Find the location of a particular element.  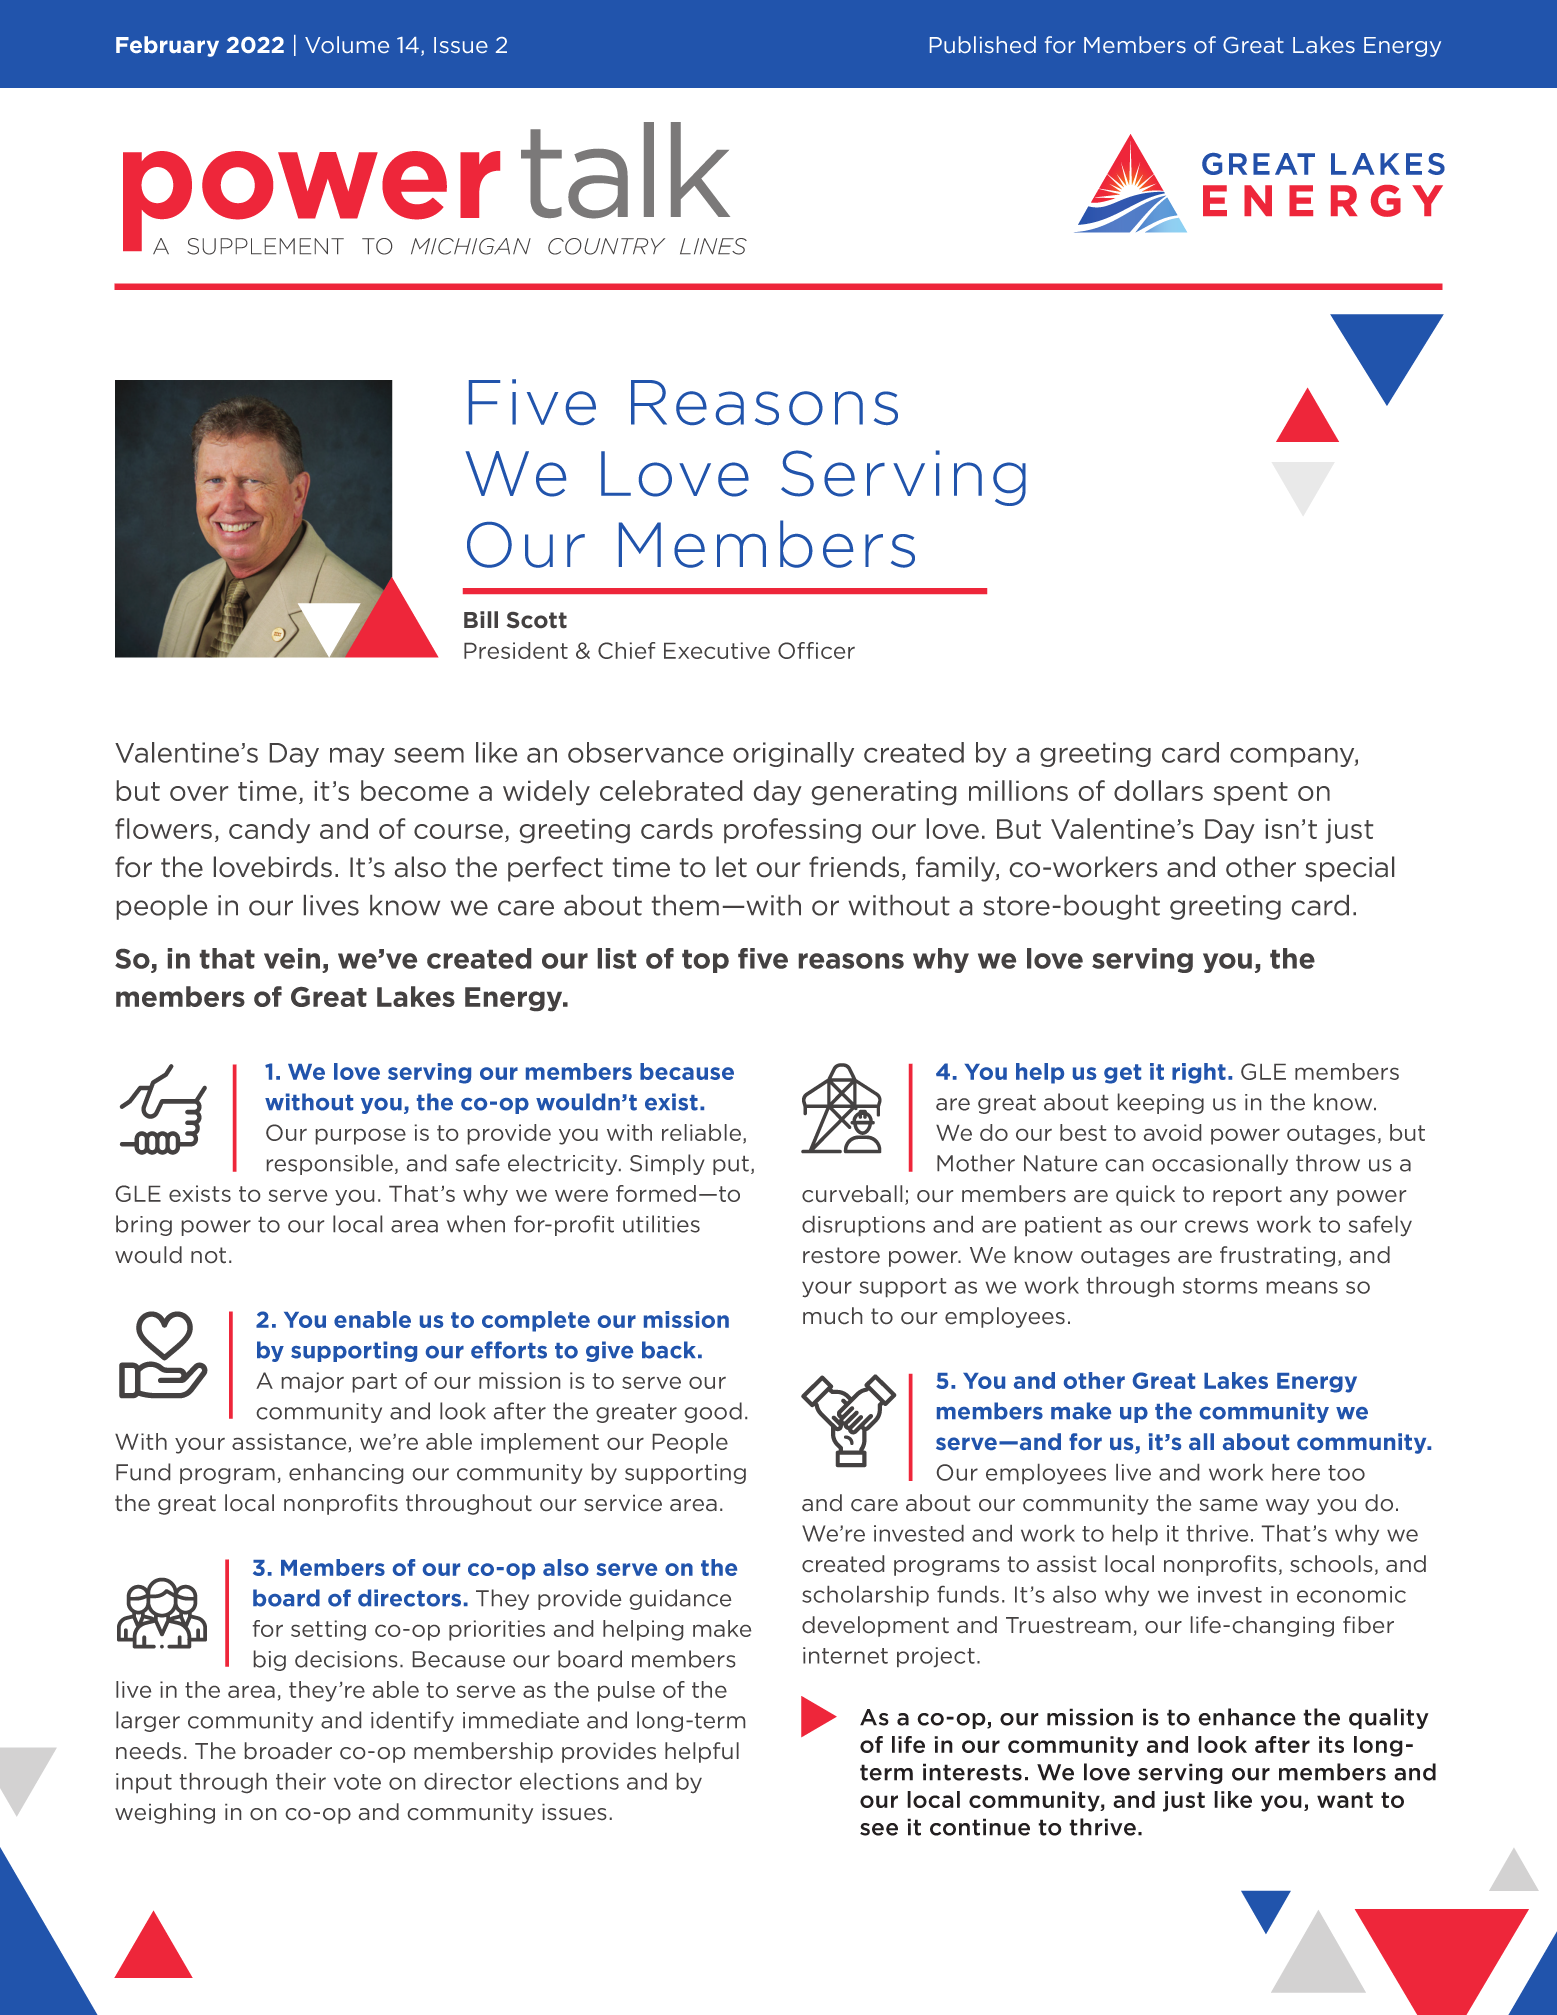

Published is located at coordinates (983, 44).
